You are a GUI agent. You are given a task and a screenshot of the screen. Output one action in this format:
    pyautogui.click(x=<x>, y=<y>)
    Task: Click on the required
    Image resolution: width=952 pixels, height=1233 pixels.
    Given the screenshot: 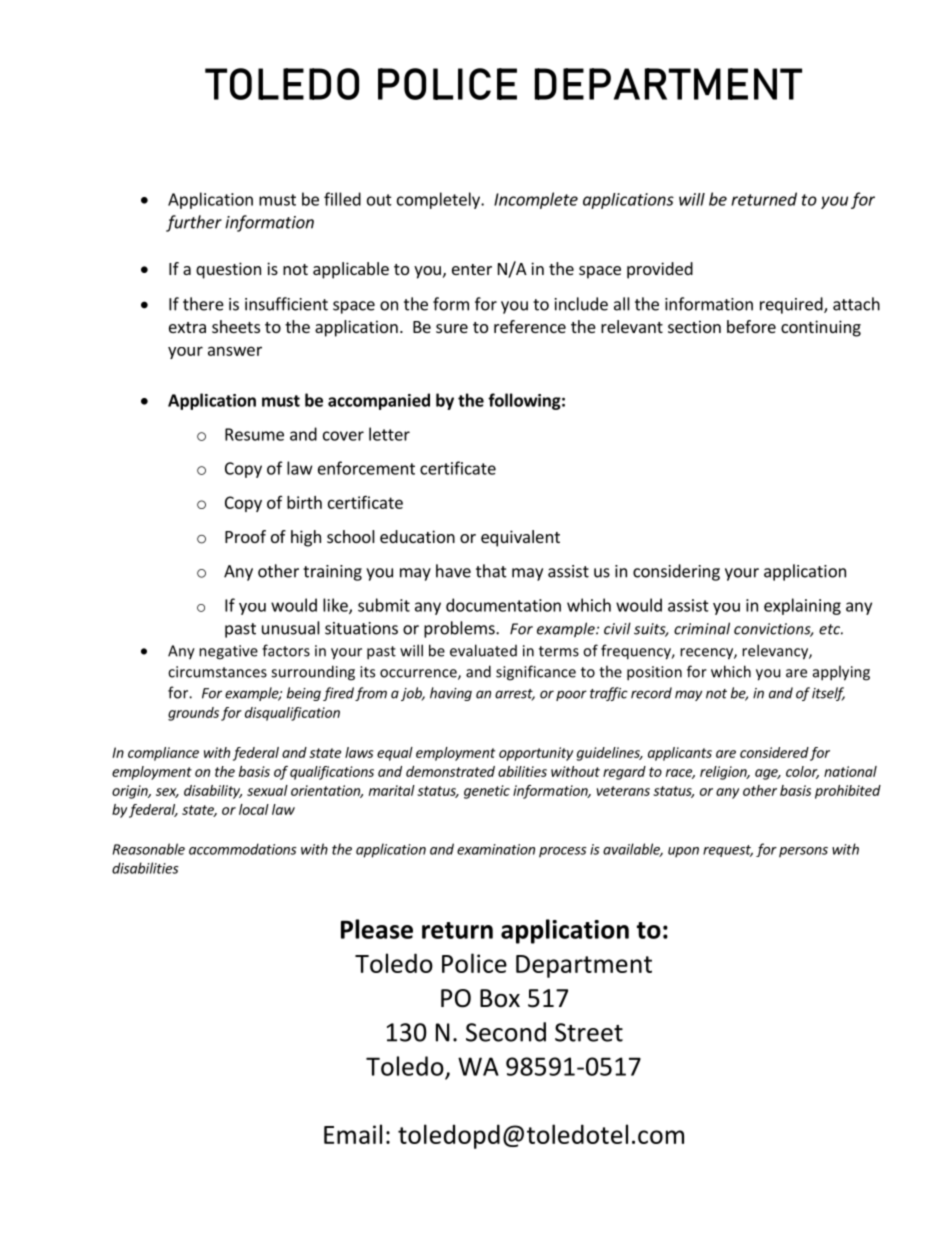 What is the action you would take?
    pyautogui.click(x=792, y=305)
